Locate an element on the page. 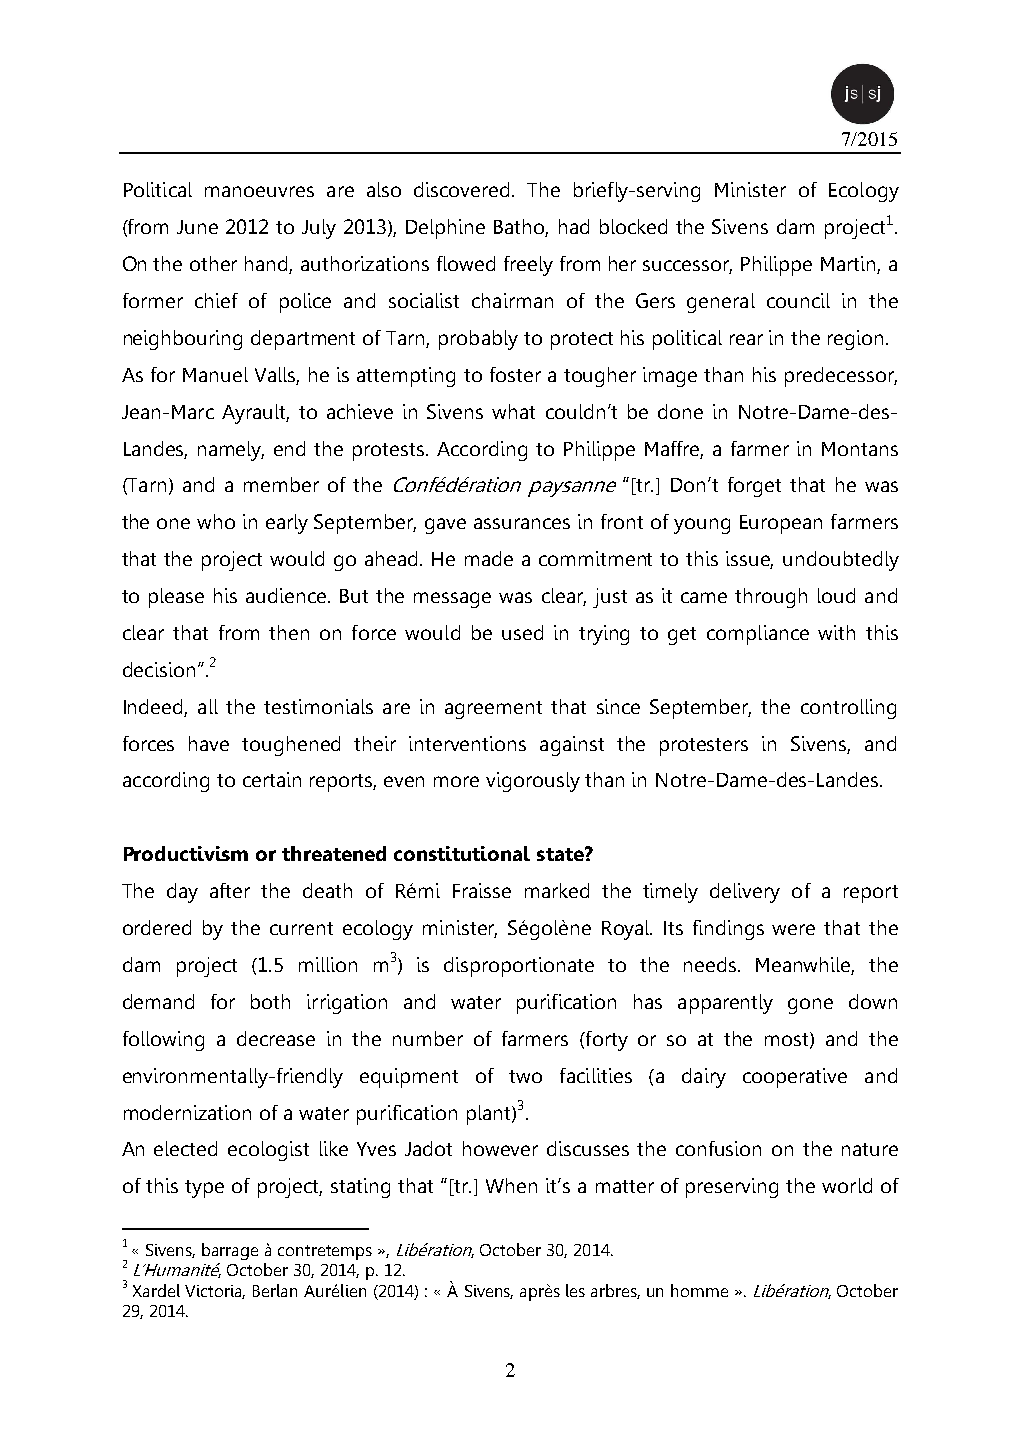 The image size is (1020, 1443). Manuel is located at coordinates (215, 374).
